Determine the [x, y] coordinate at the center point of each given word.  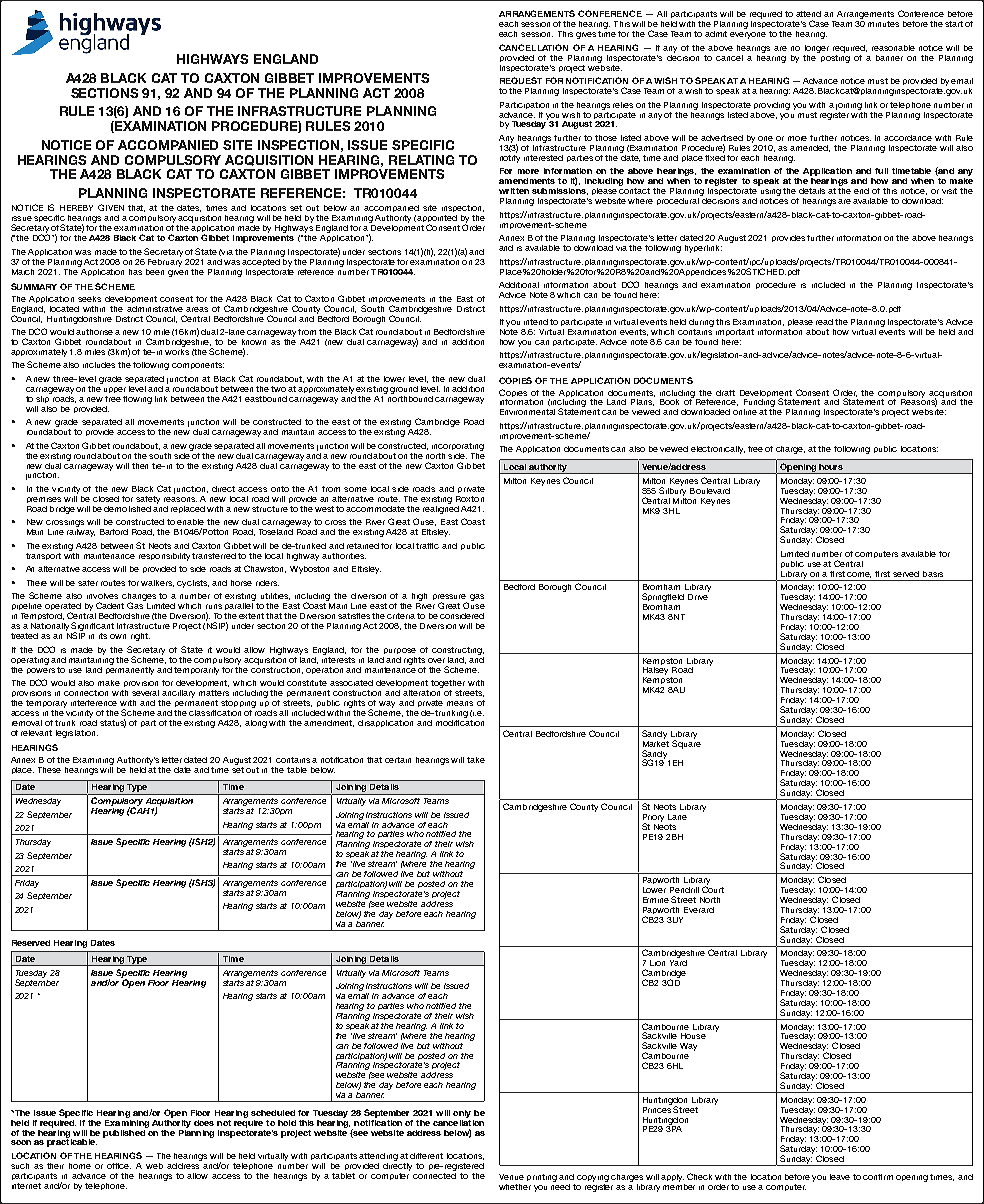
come [859, 575]
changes [139, 598]
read [824, 322]
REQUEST [521, 80]
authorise [94, 332]
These [49, 770]
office [119, 1166]
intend [536, 322]
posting [834, 57]
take [476, 760]
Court [713, 888]
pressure [451, 599]
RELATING [421, 160]
